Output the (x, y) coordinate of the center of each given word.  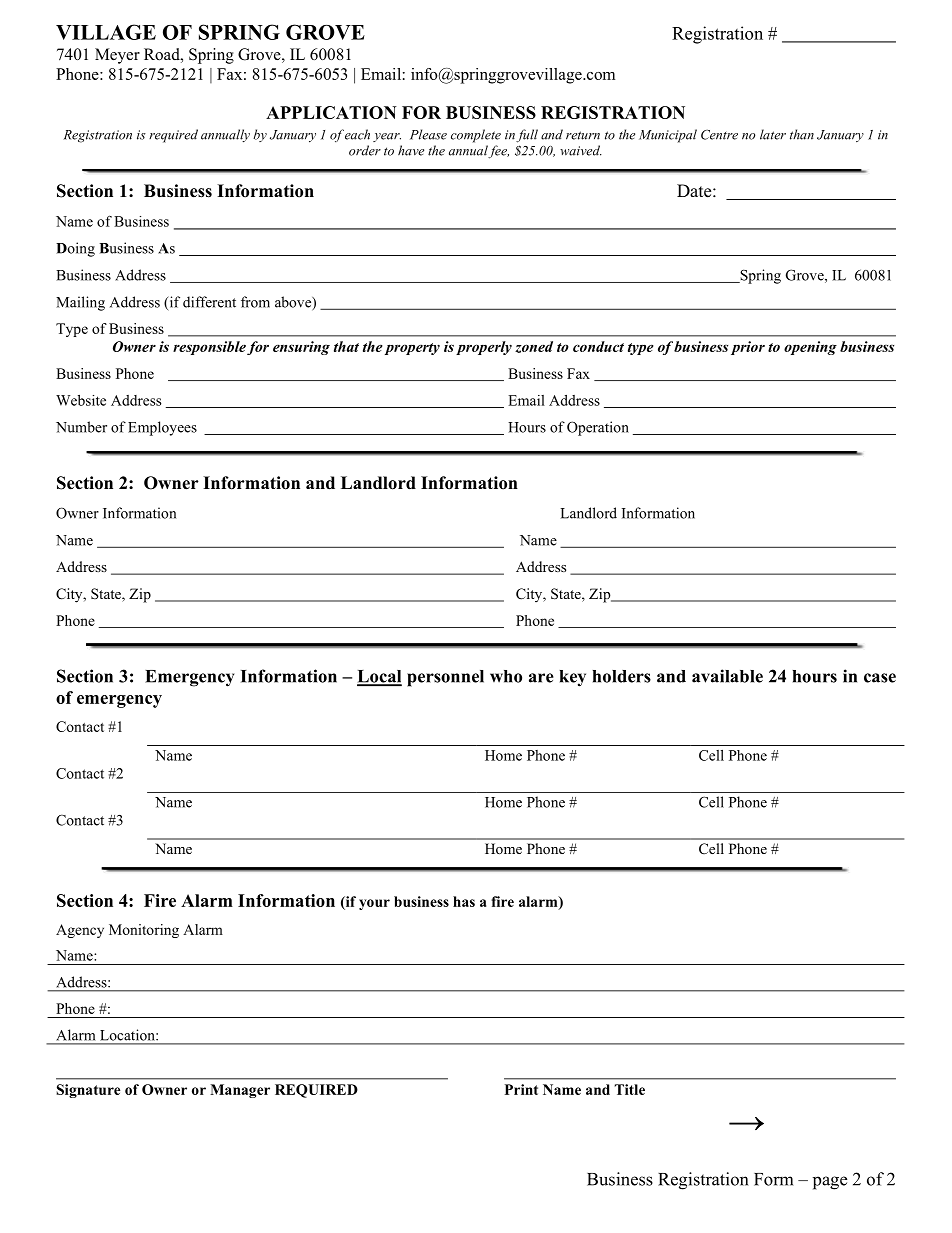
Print (521, 1089)
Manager (240, 1091)
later (773, 134)
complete (476, 136)
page (830, 1183)
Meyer (117, 56)
